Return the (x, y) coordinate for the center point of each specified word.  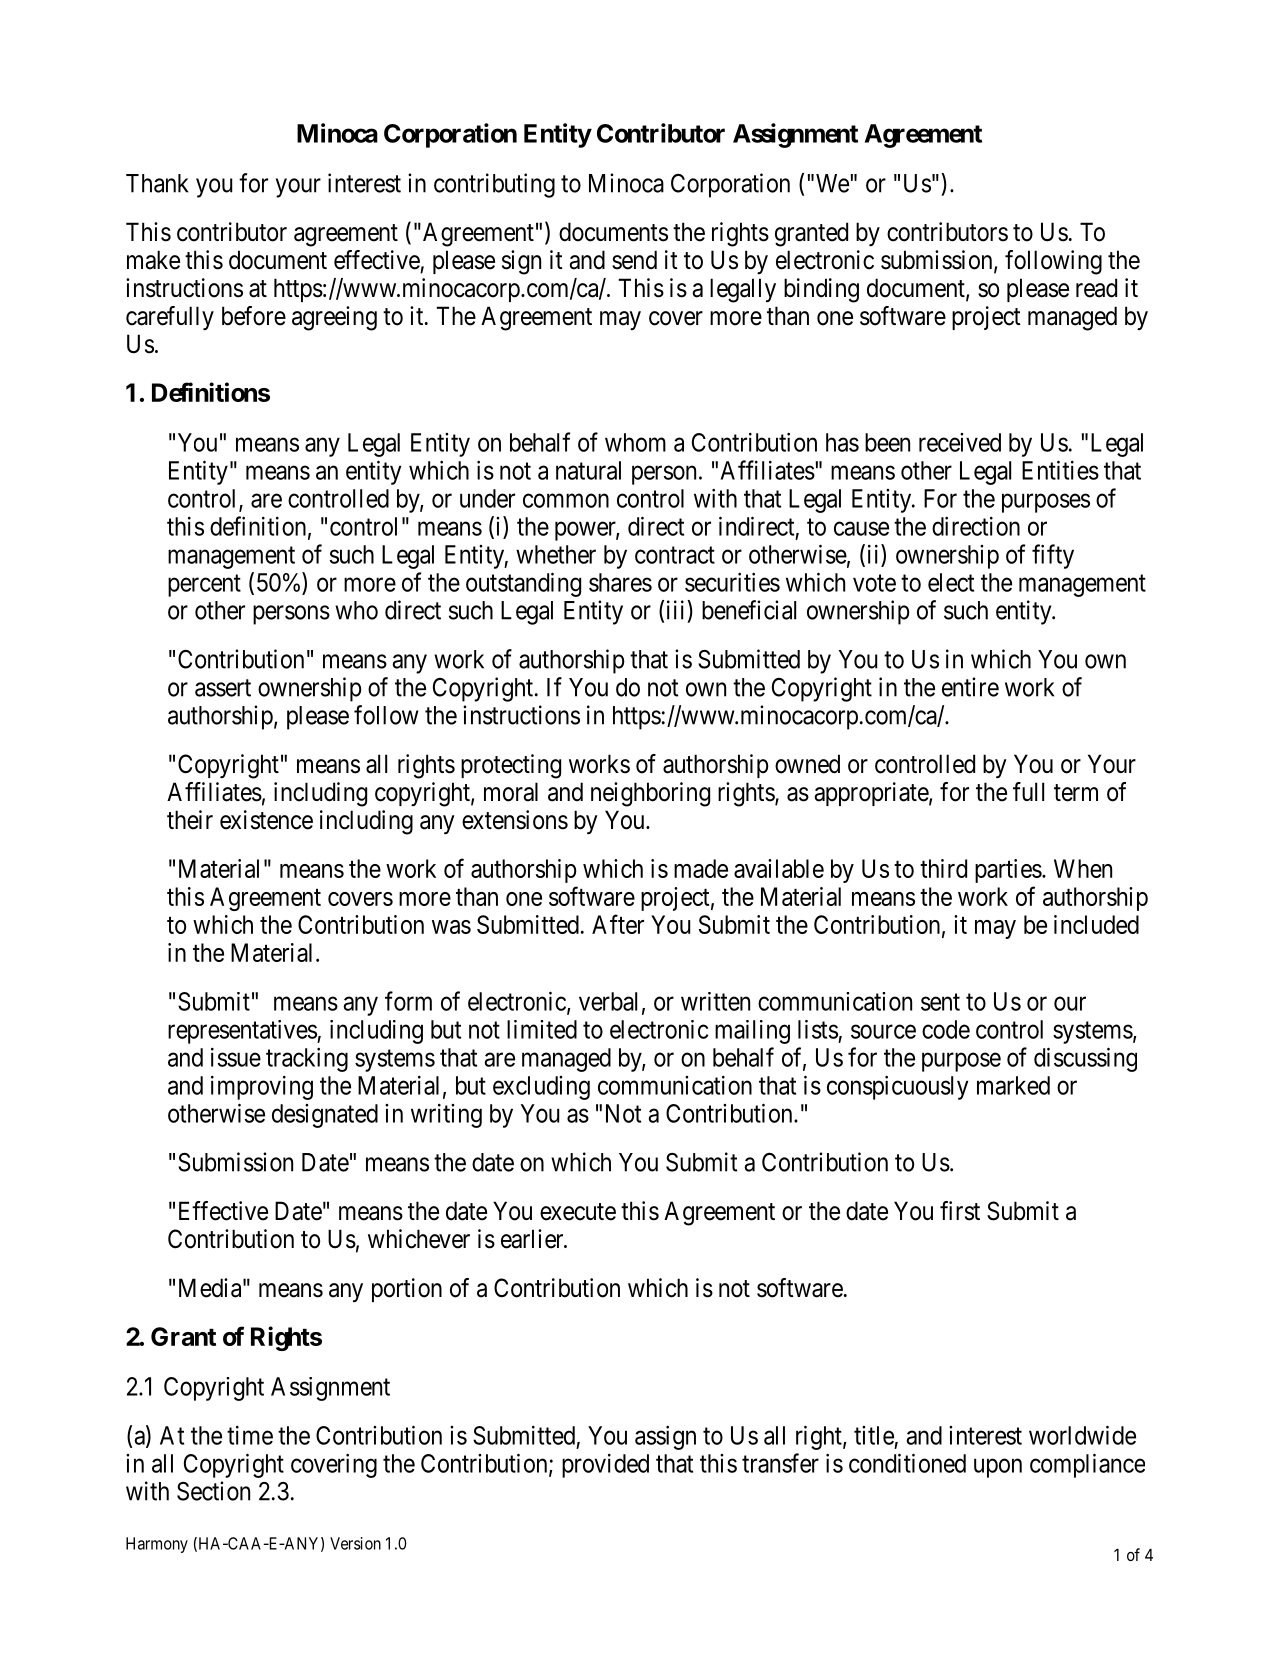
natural (588, 470)
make (153, 260)
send (634, 260)
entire (970, 687)
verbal (608, 1001)
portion (407, 1290)
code (946, 1029)
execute (578, 1212)
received (960, 442)
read (1096, 288)
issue (236, 1057)
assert (223, 688)
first (960, 1211)
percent (204, 585)
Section (213, 1491)
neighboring (650, 794)
